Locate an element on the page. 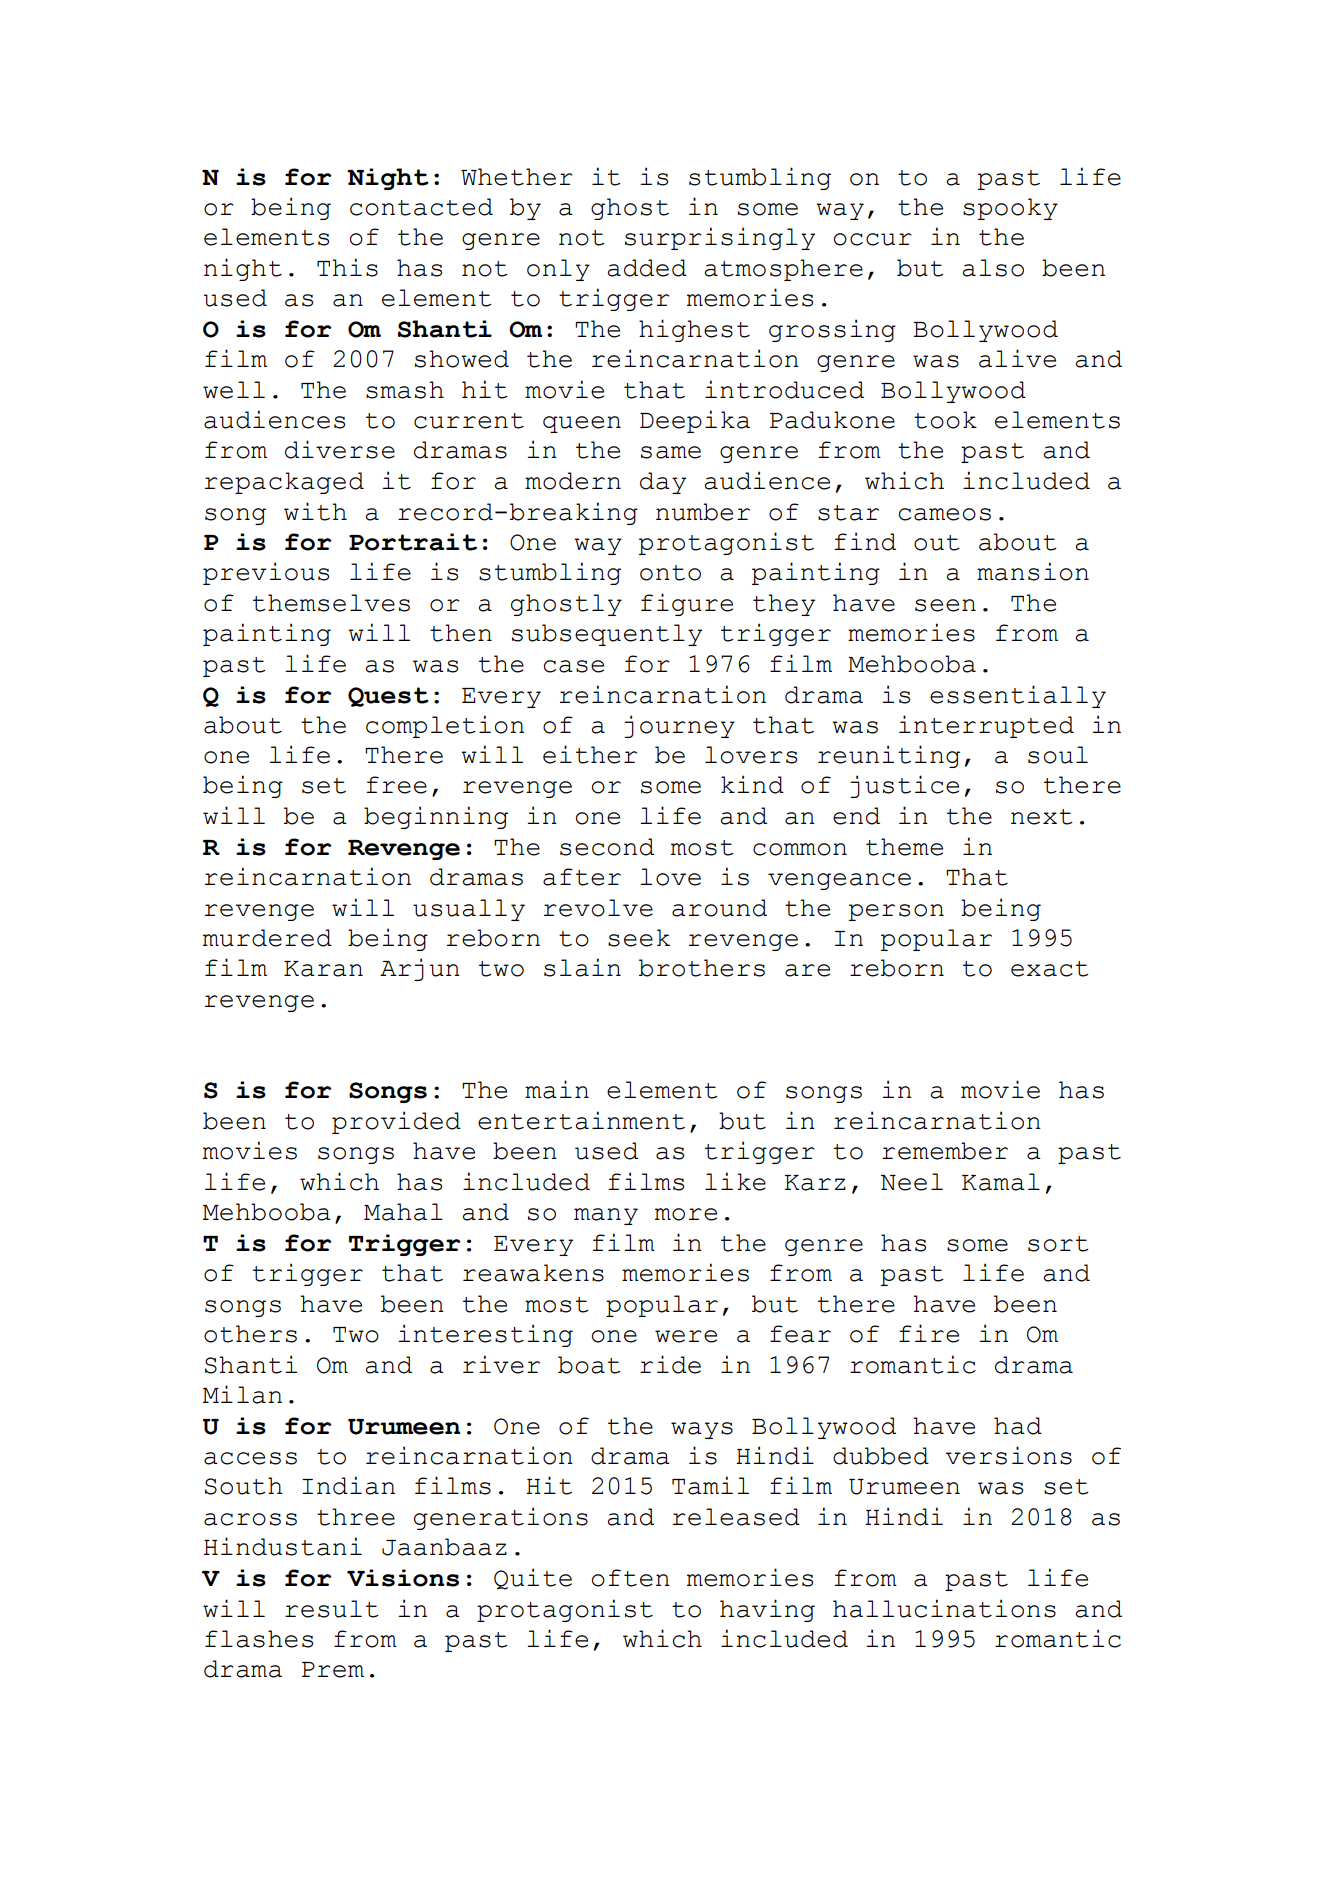  seek is located at coordinates (639, 938).
